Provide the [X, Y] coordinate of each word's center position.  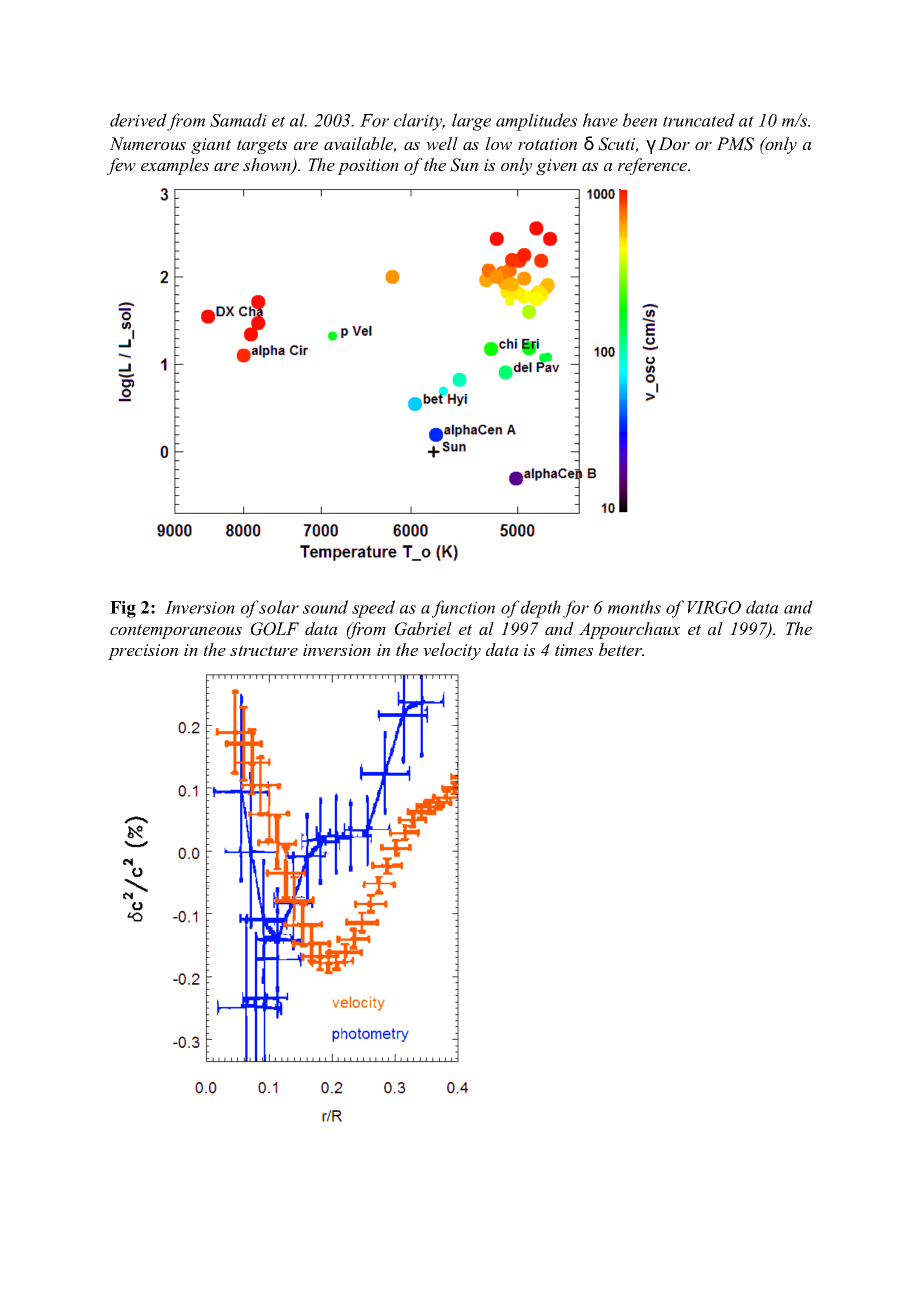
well [442, 143]
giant [211, 146]
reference [654, 166]
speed [373, 609]
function [463, 609]
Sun [464, 165]
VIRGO [714, 607]
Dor [674, 143]
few [121, 166]
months [634, 607]
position [368, 167]
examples [175, 166]
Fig [123, 609]
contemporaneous [176, 631]
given [556, 167]
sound [325, 607]
